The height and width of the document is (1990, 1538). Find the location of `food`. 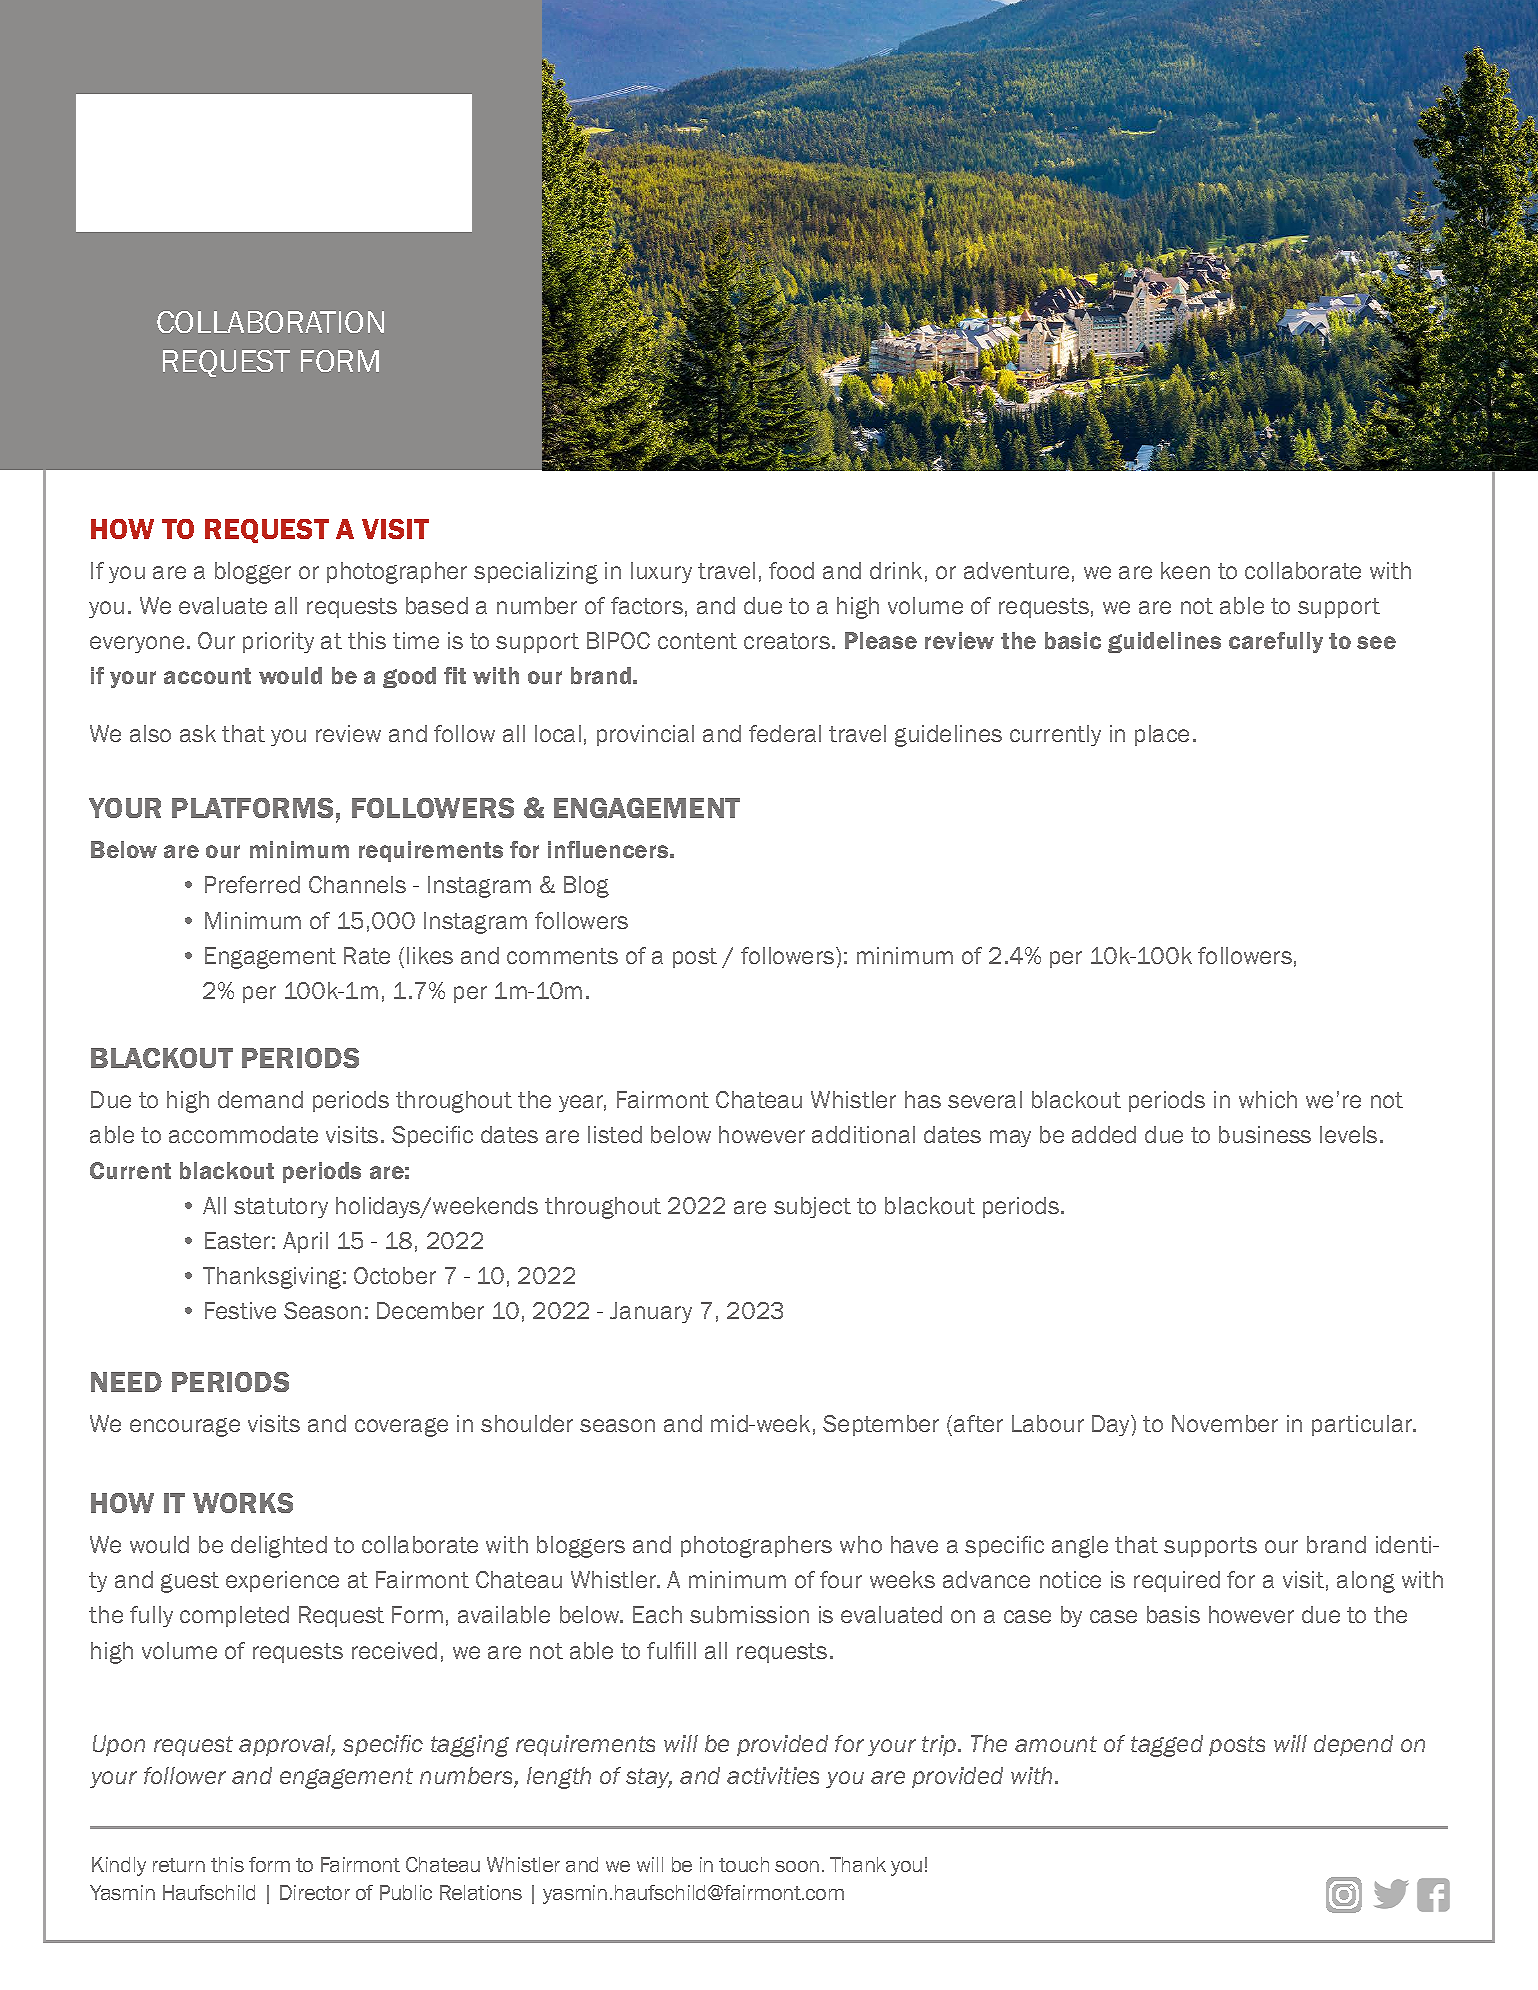

food is located at coordinates (791, 570).
